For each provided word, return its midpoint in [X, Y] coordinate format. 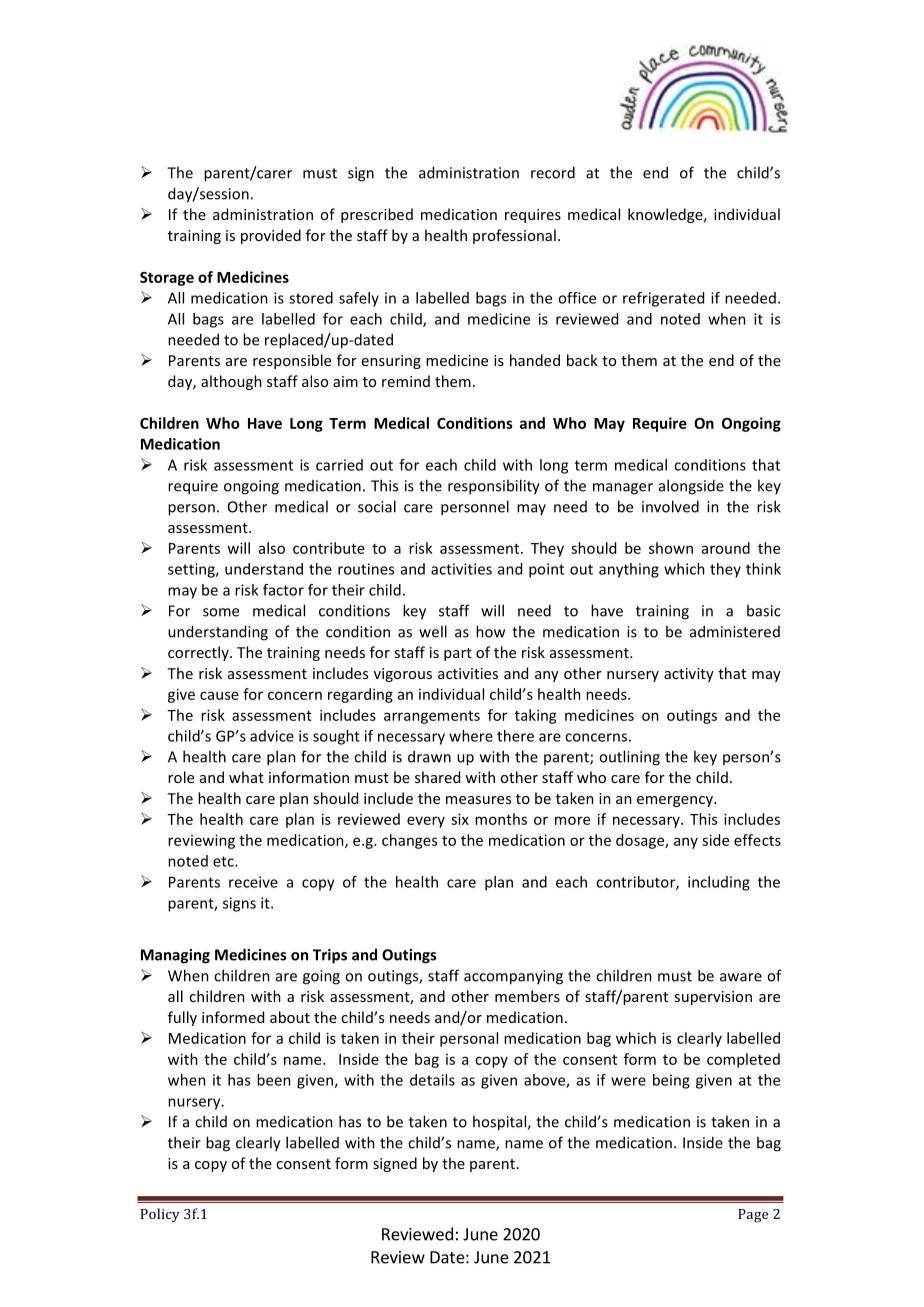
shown [671, 548]
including [719, 883]
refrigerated [663, 299]
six [460, 819]
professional [514, 236]
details [432, 1080]
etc [224, 861]
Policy [160, 1215]
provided [271, 236]
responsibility [494, 487]
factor [283, 590]
